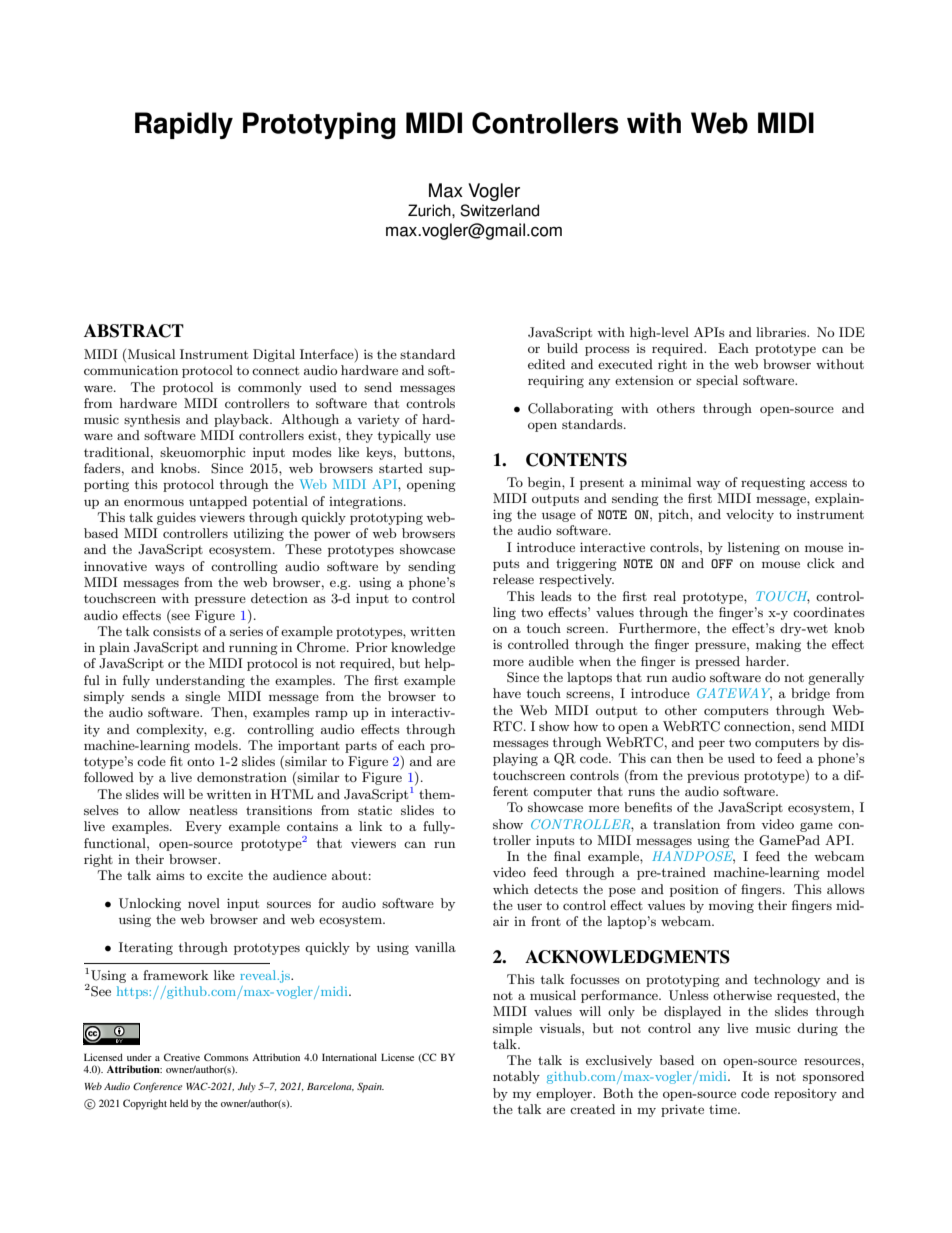 The width and height of the document is (952, 1233). What do you see at coordinates (179, 1103) in the document?
I see `held` at bounding box center [179, 1103].
